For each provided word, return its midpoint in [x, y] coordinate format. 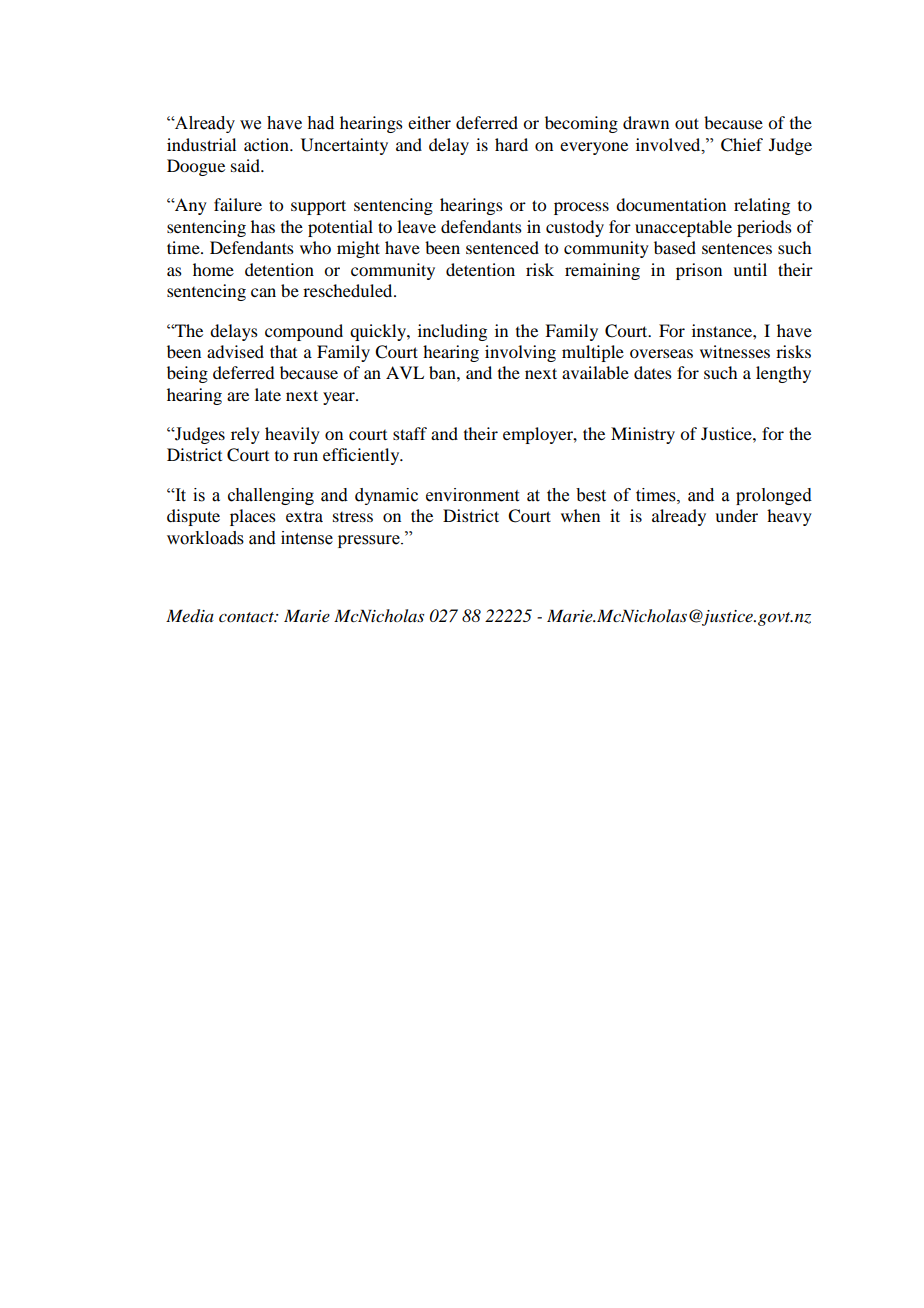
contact [247, 617]
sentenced [502, 247]
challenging [271, 496]
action [267, 144]
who [315, 247]
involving [520, 353]
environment [472, 495]
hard [511, 144]
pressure [370, 541]
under [736, 515]
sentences [737, 248]
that [283, 351]
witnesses [735, 351]
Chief [742, 145]
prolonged [774, 496]
